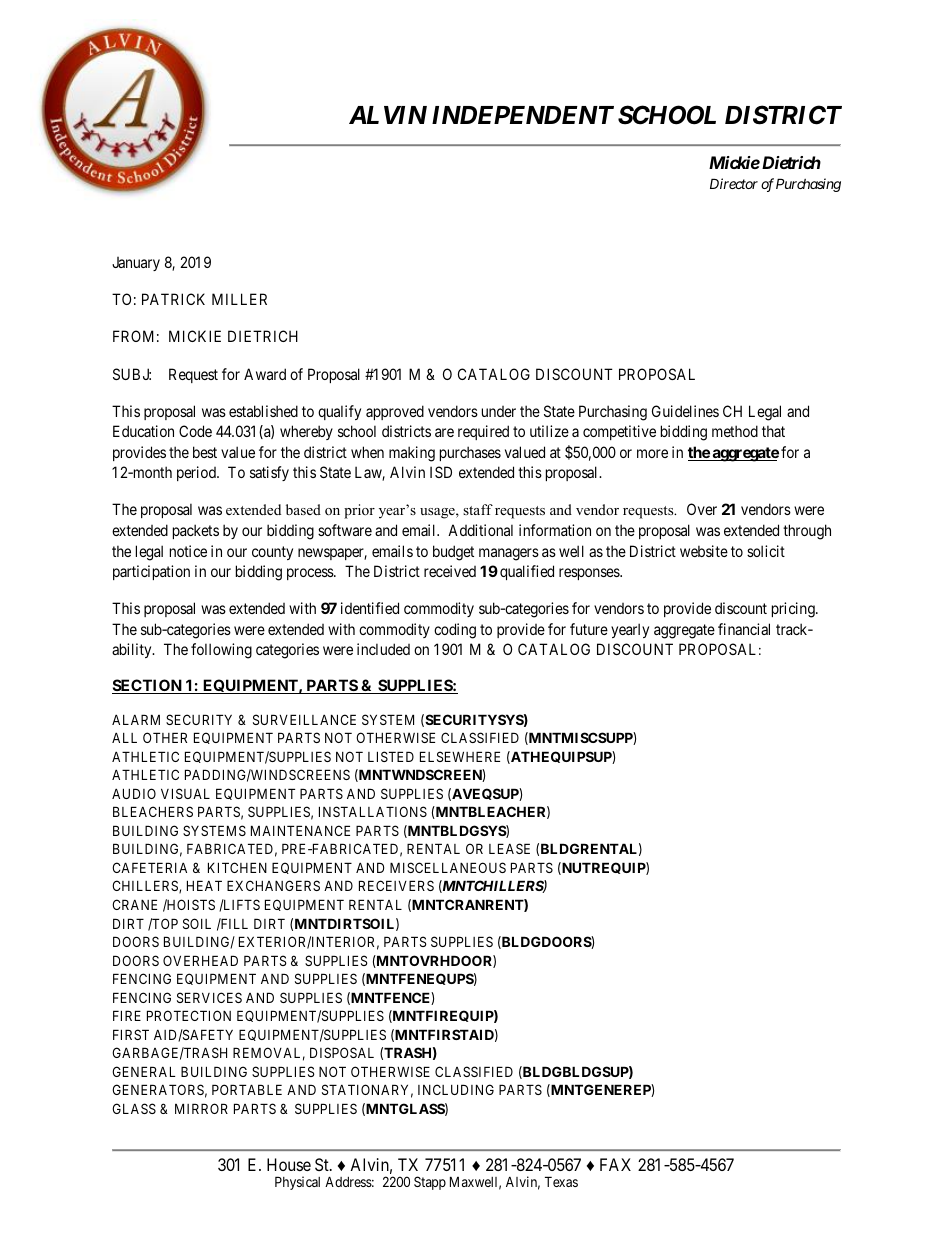  I want to click on INDEPENDENT, so click(523, 115).
